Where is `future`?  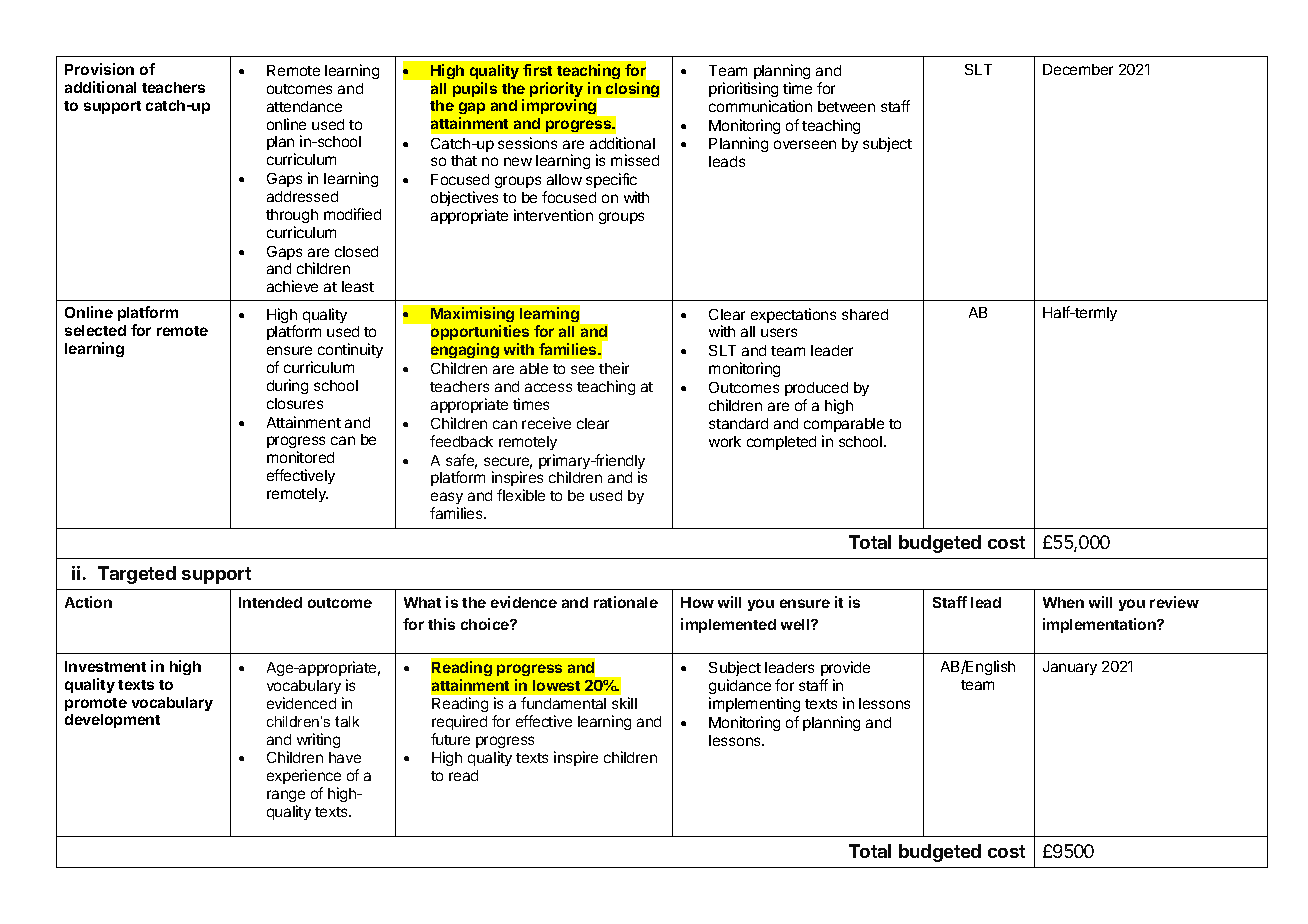
future is located at coordinates (450, 739).
